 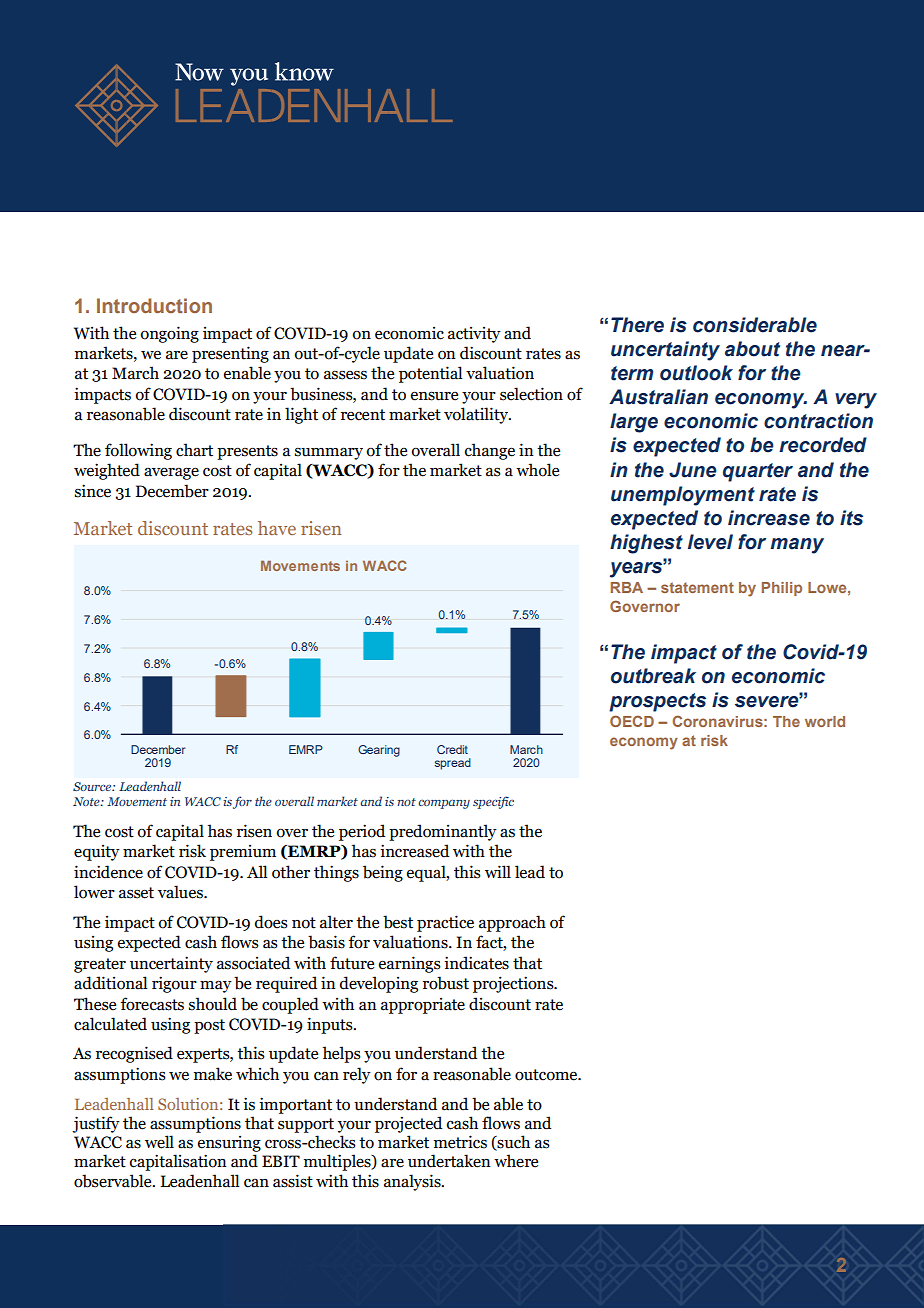 I want to click on well, so click(x=159, y=1142).
